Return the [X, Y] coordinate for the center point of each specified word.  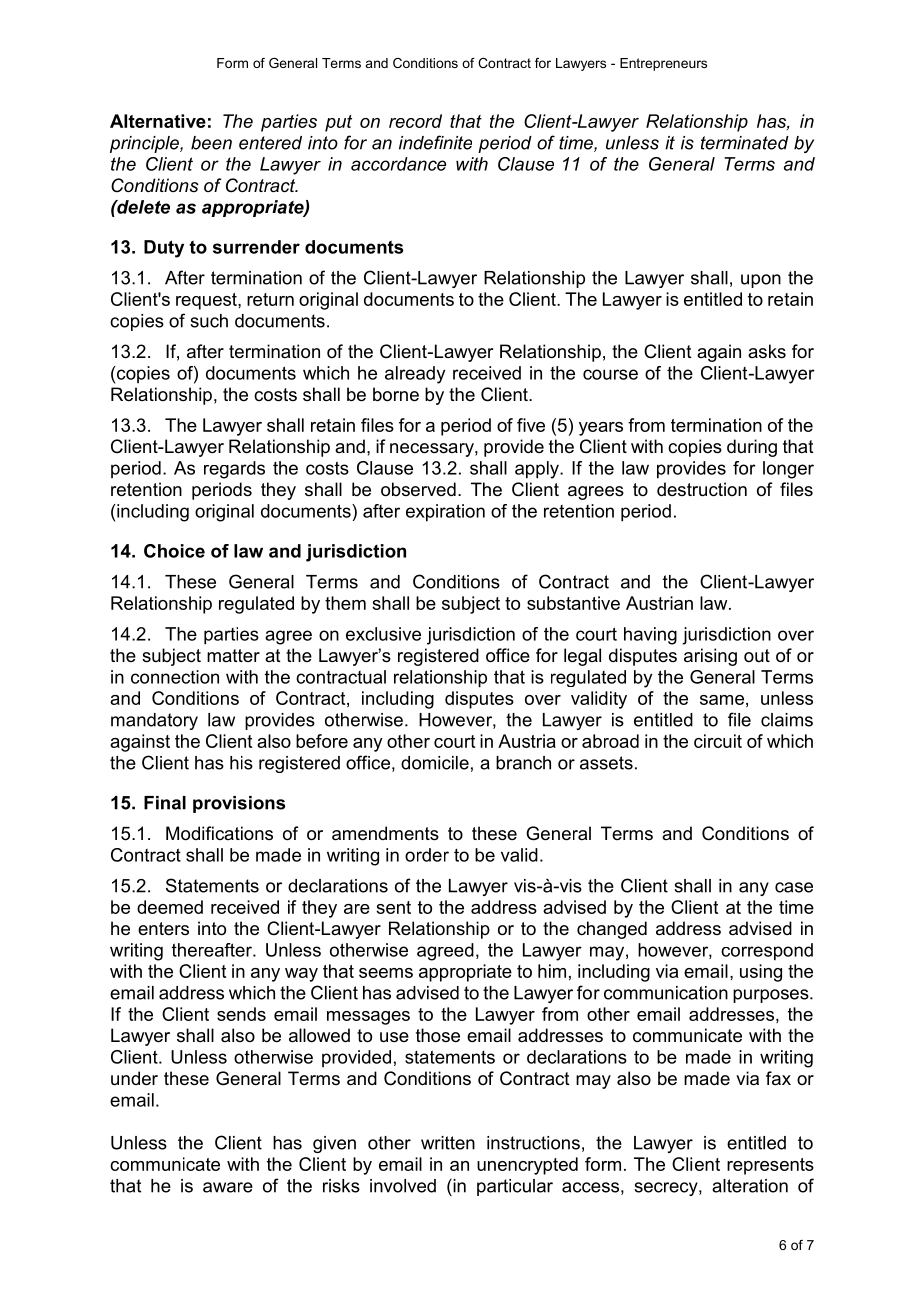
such [209, 321]
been [211, 143]
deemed [170, 907]
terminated [745, 143]
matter [233, 655]
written [448, 1143]
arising [710, 657]
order [427, 855]
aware [228, 1187]
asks [767, 351]
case [794, 887]
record [415, 121]
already [415, 375]
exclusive [383, 634]
